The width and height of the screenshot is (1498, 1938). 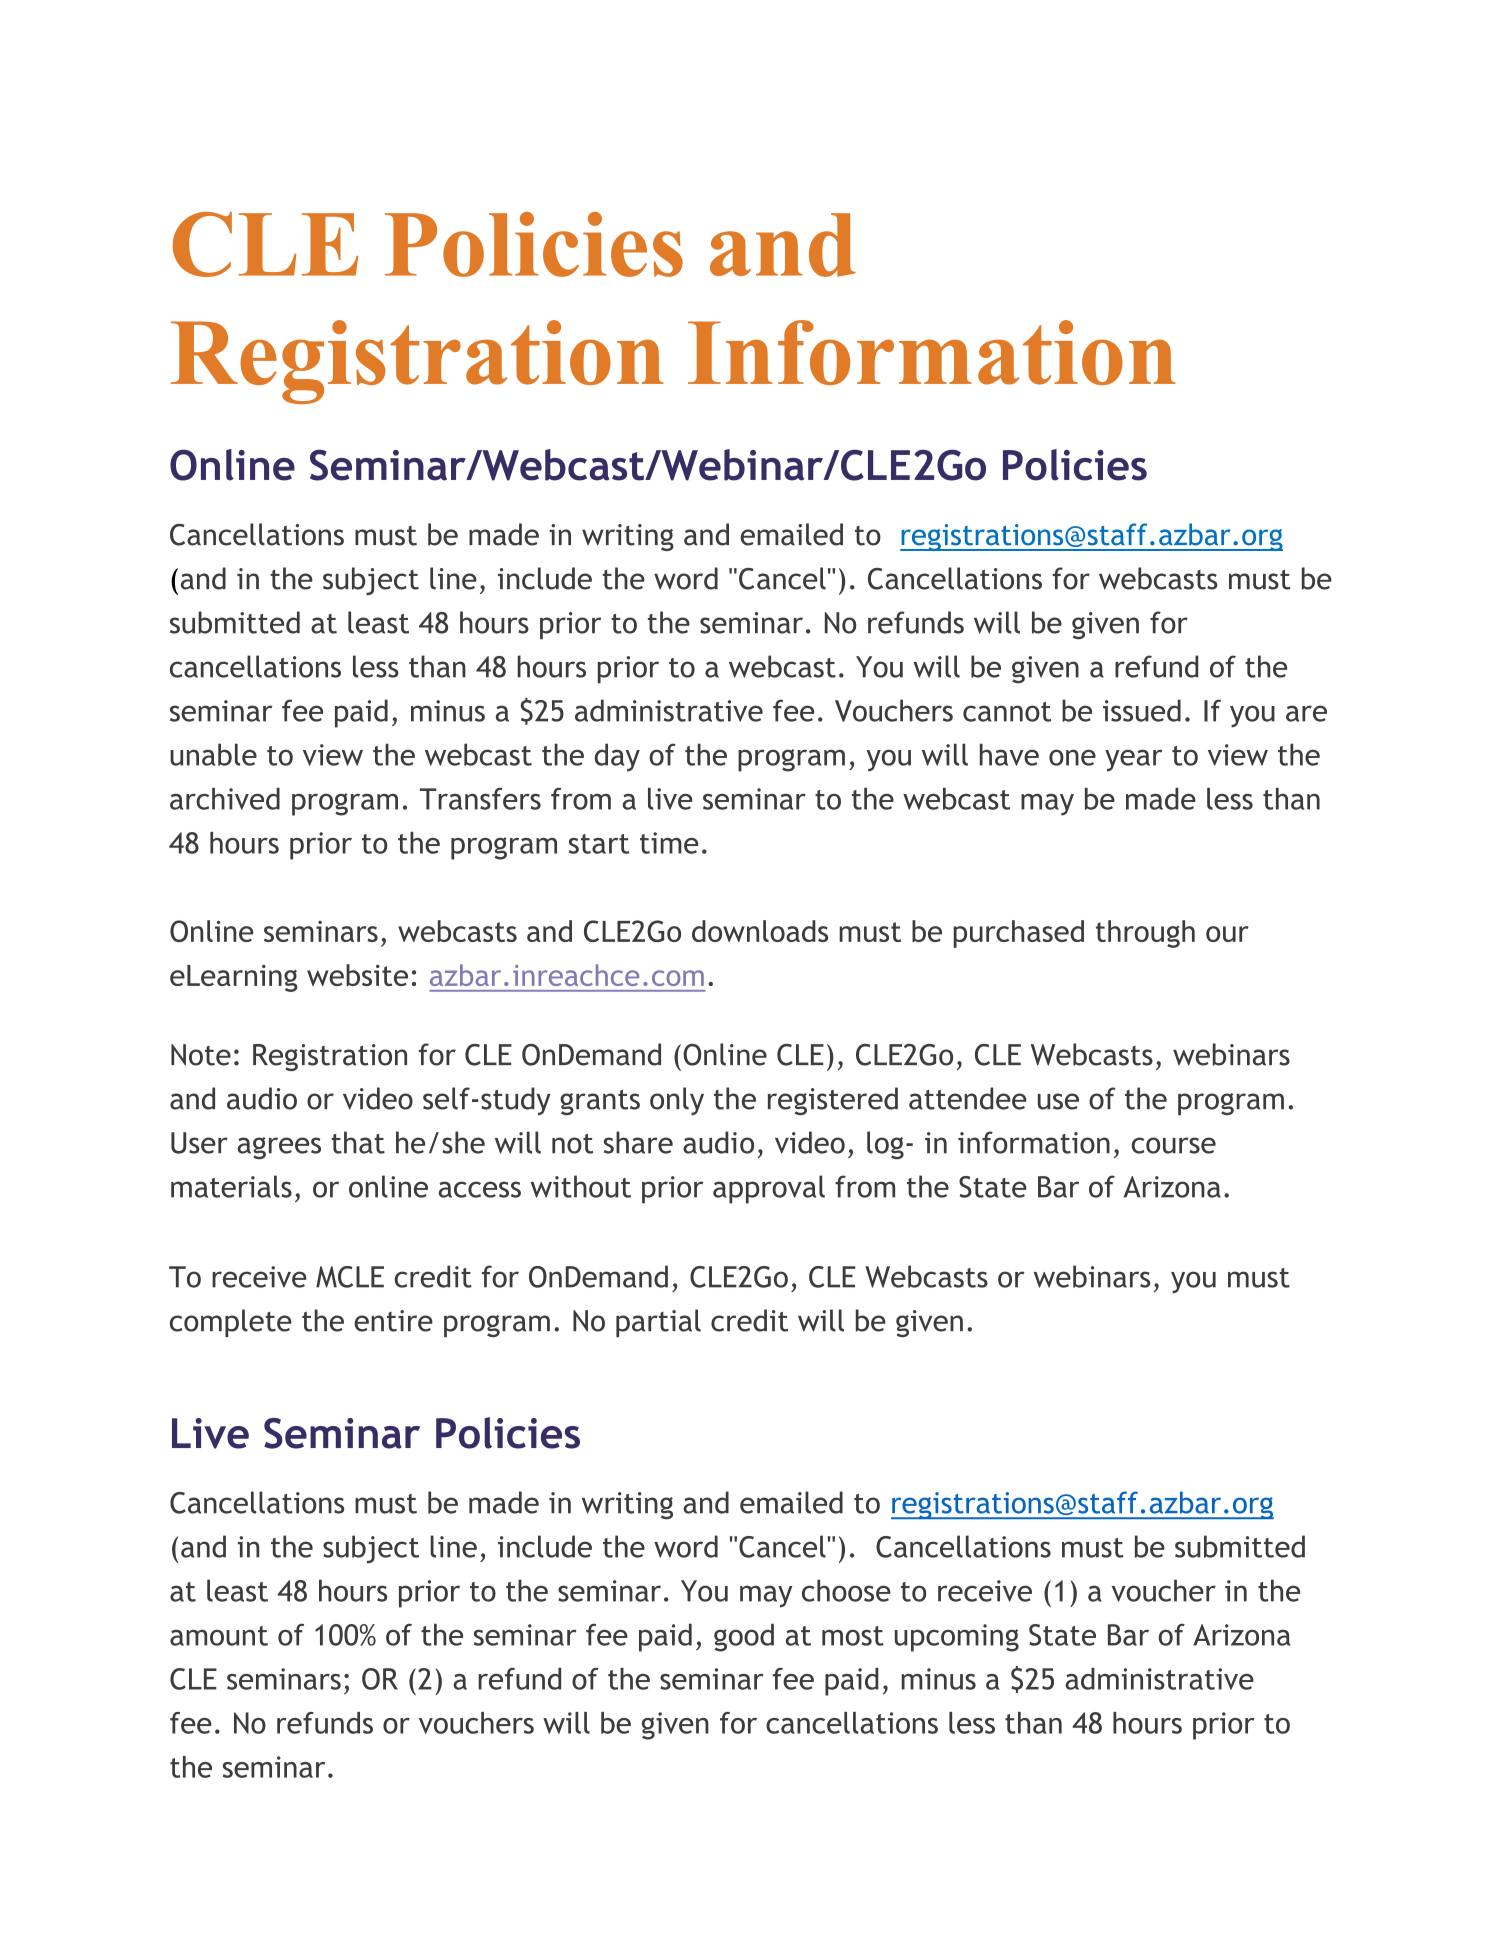 What do you see at coordinates (213, 754) in the screenshot?
I see `unable` at bounding box center [213, 754].
